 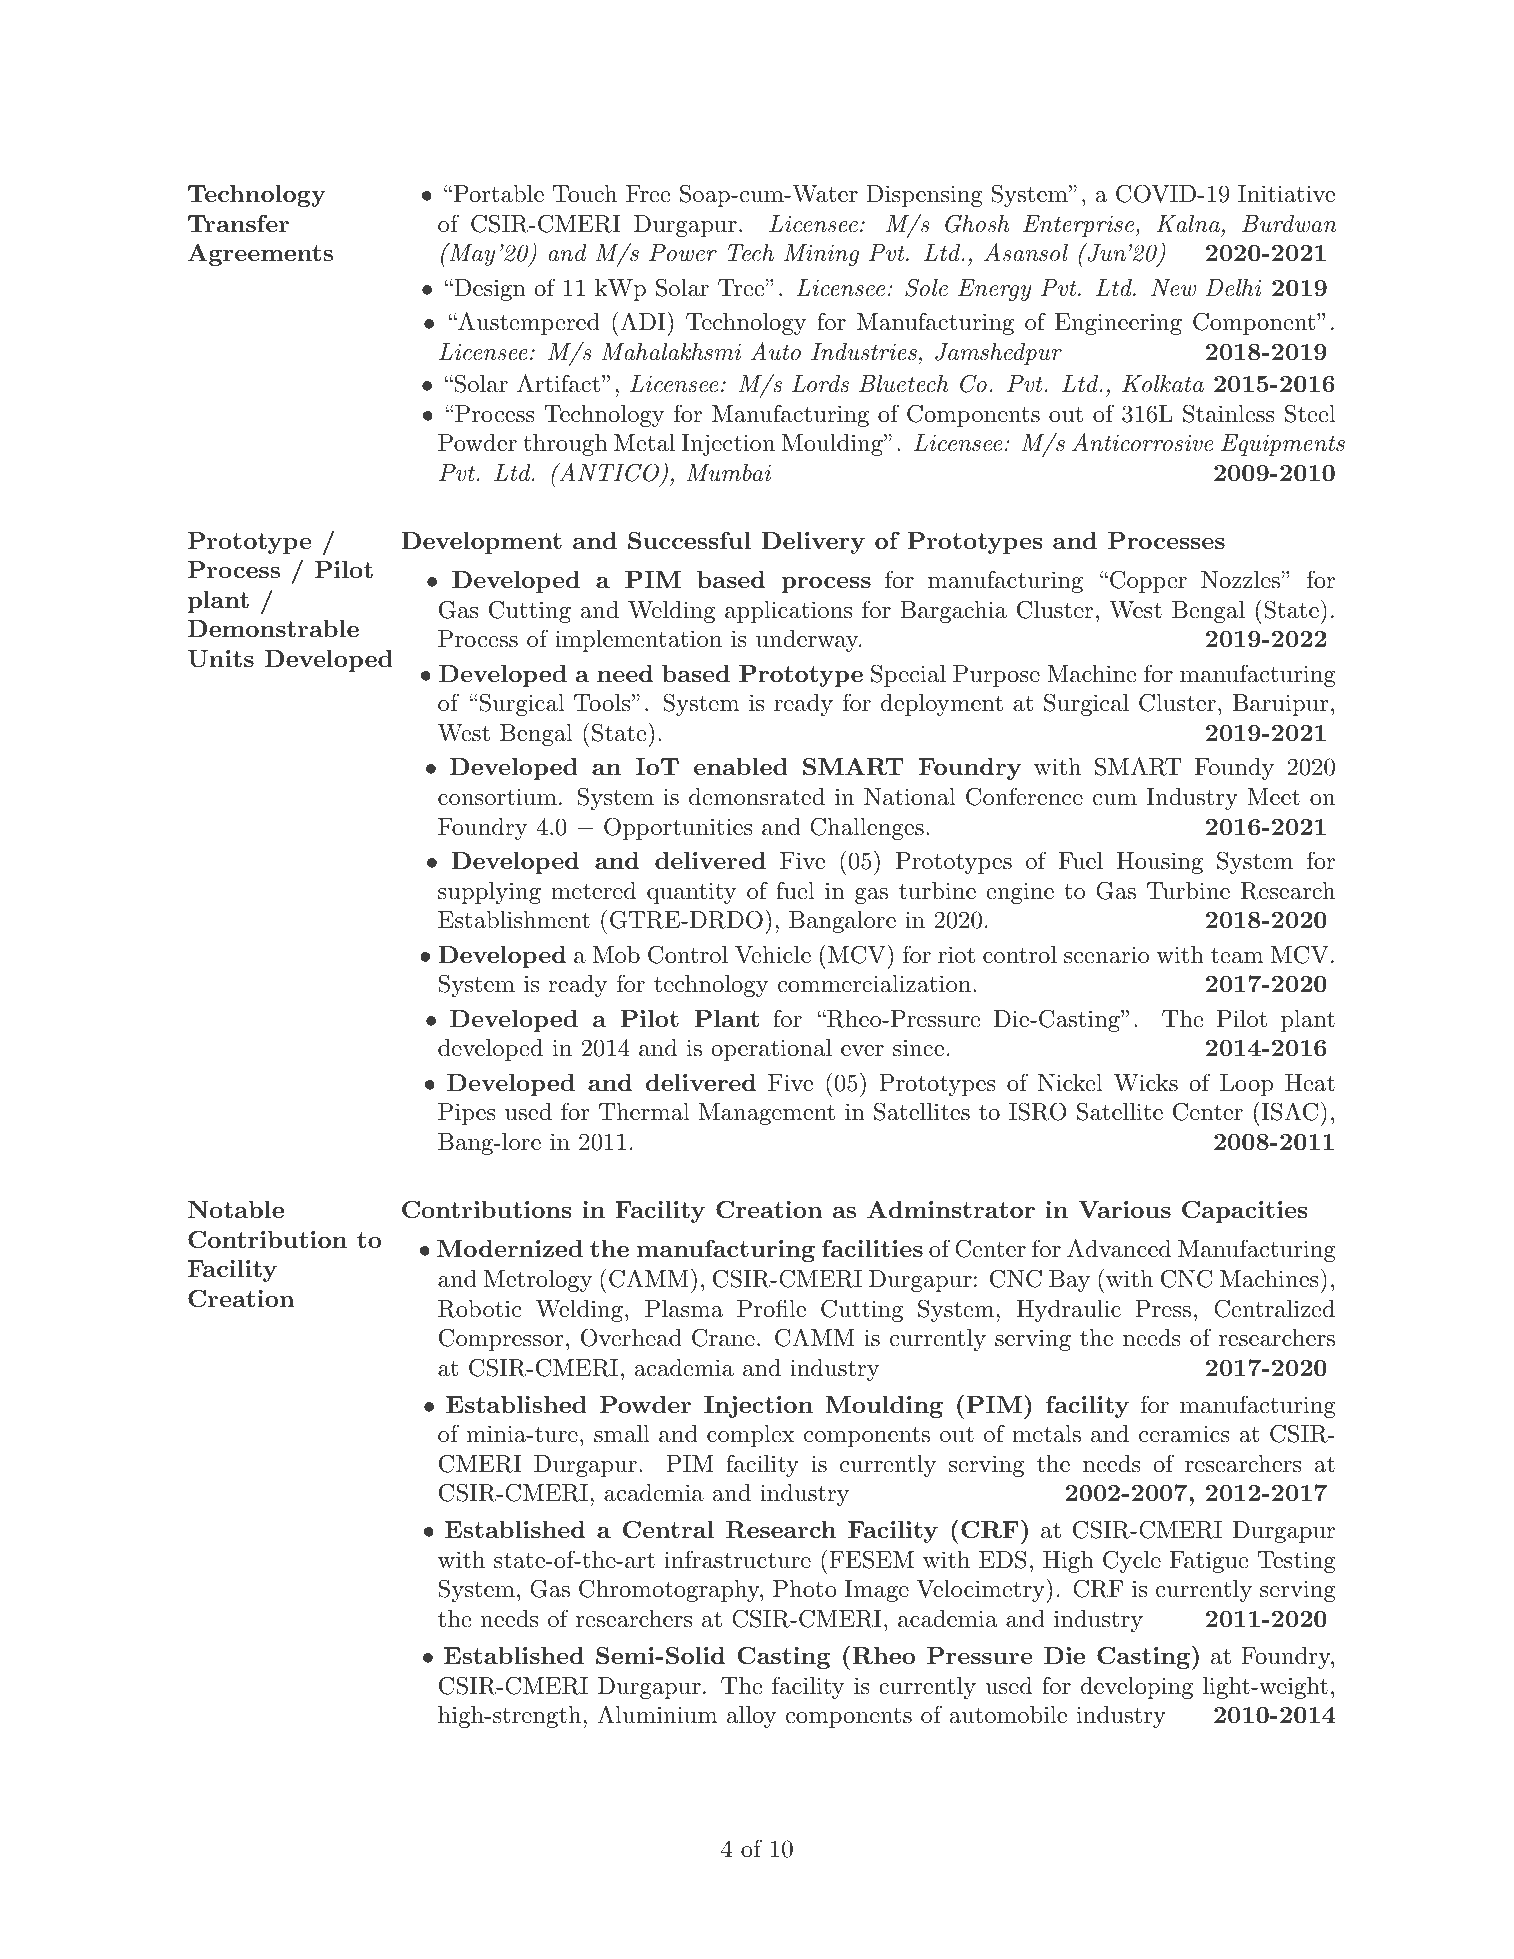 I want to click on alloy, so click(x=751, y=1717).
